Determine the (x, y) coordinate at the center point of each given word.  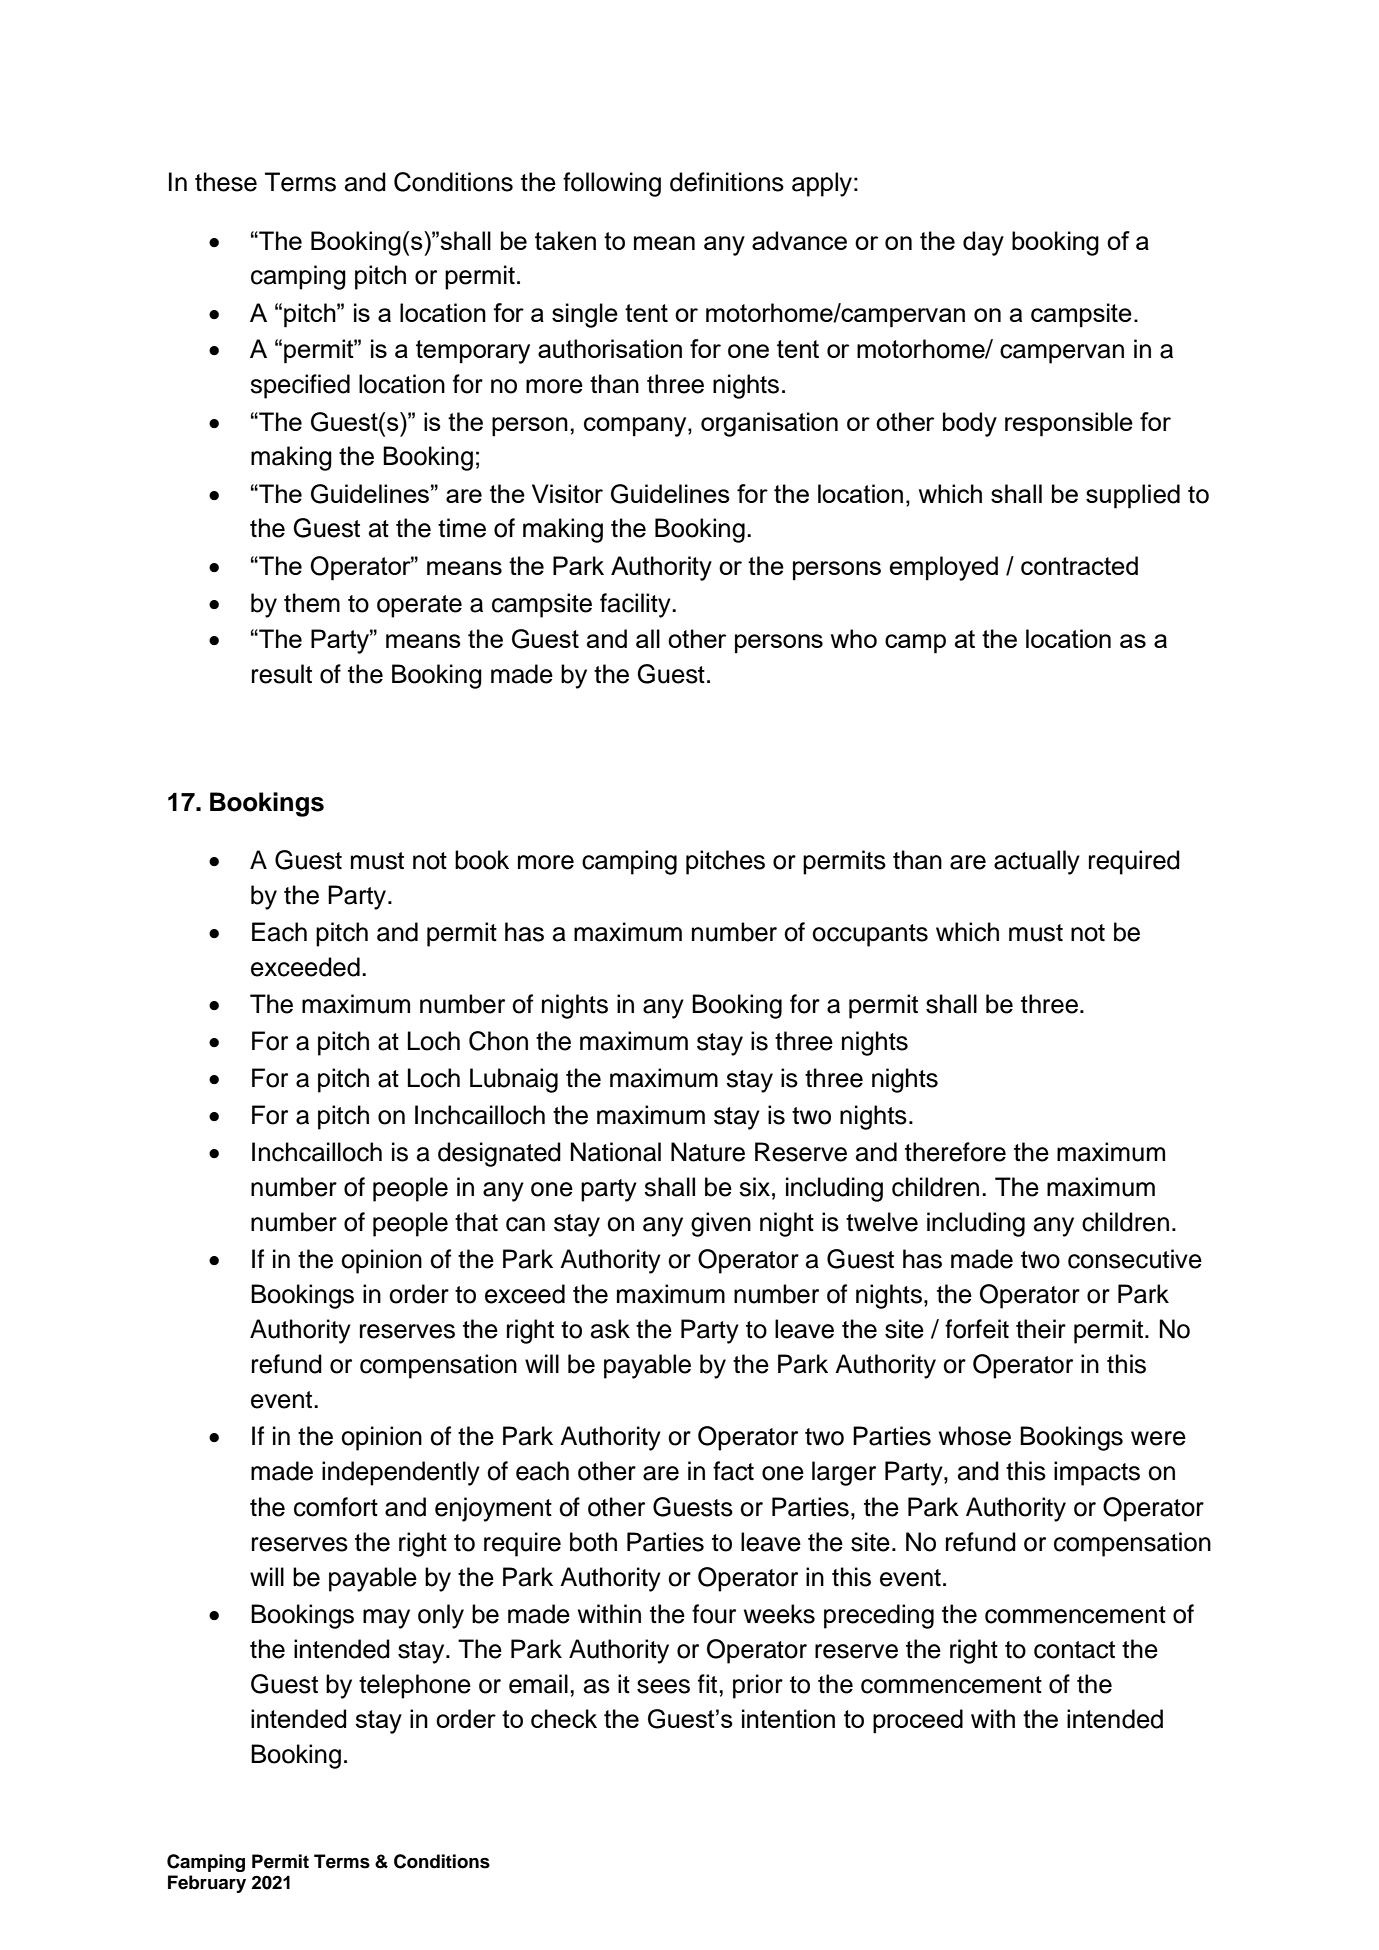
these (226, 182)
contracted (1079, 565)
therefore (955, 1152)
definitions (727, 182)
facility (636, 605)
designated (499, 1154)
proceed (918, 1721)
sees (663, 1686)
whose (975, 1436)
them (312, 603)
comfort (336, 1507)
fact (733, 1471)
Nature (708, 1152)
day (983, 243)
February (207, 1884)
